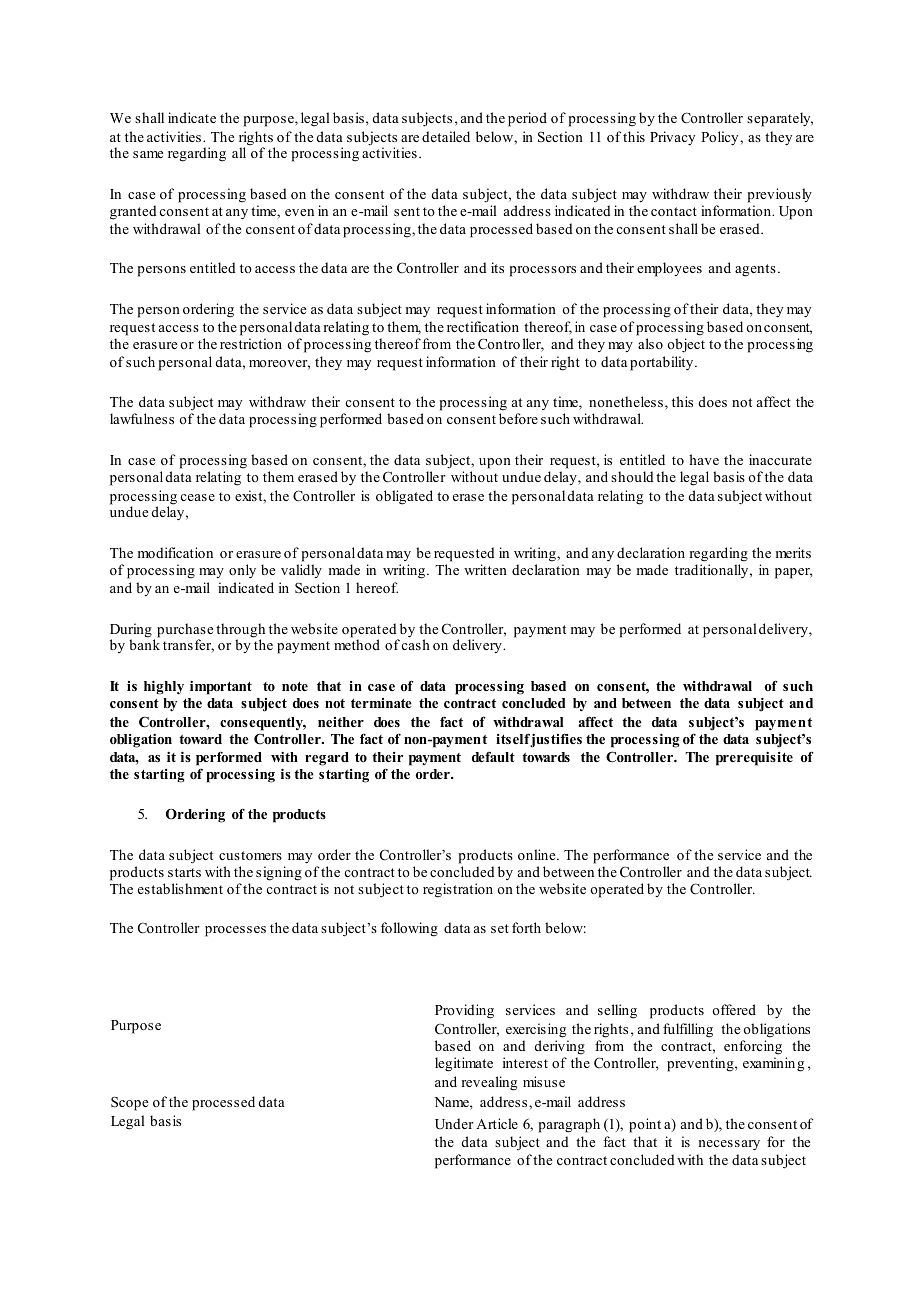 The image size is (924, 1308). What do you see at coordinates (148, 154) in the page?
I see `same` at bounding box center [148, 154].
